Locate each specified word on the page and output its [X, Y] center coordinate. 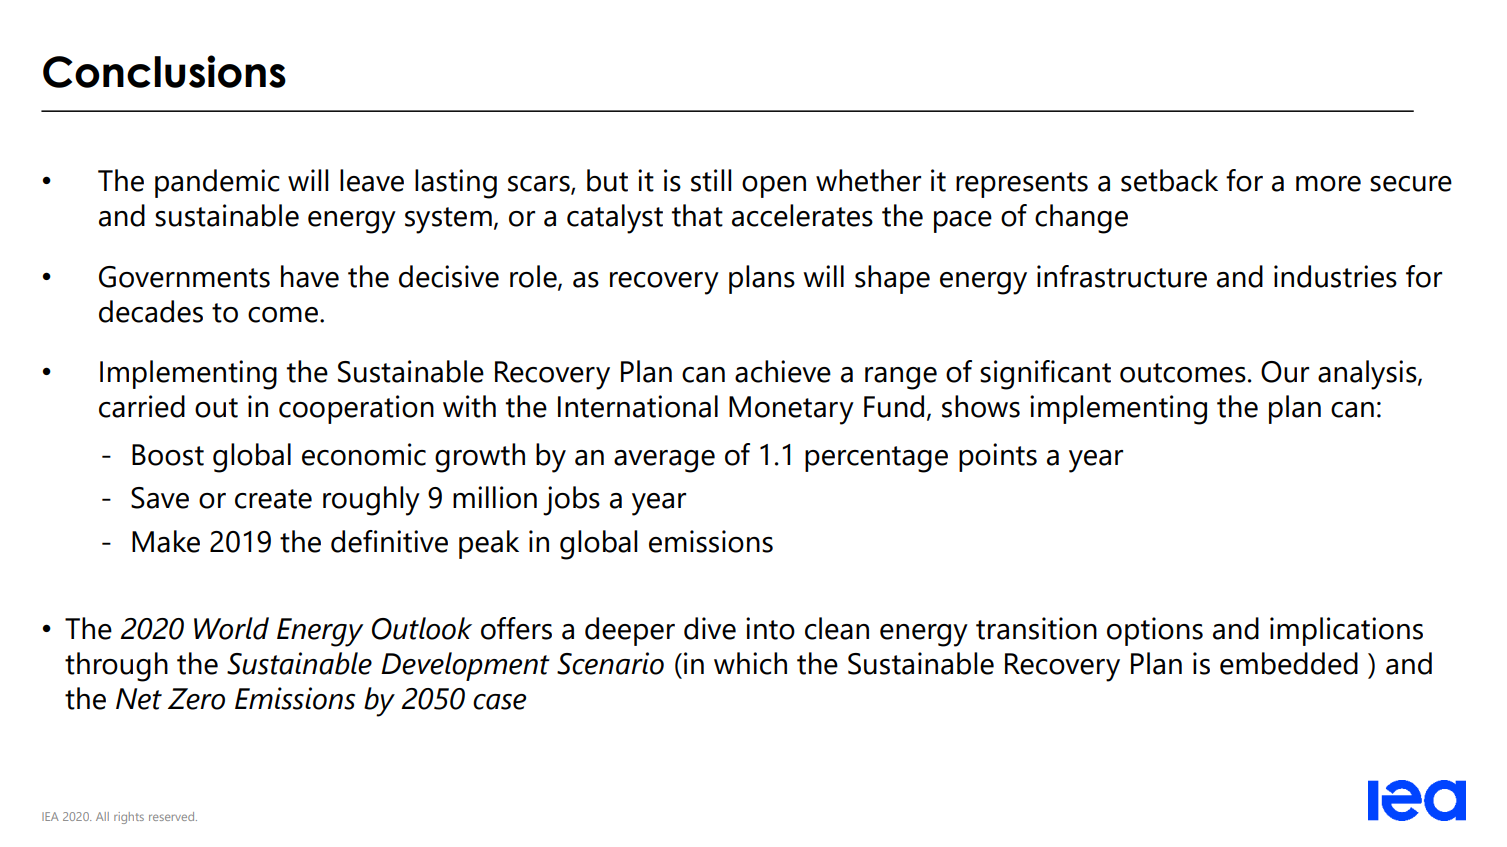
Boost [168, 455]
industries [1335, 276]
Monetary [791, 410]
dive [710, 628]
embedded [1289, 663]
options [1155, 631]
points [998, 457]
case [499, 702]
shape [892, 279]
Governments [184, 277]
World [231, 628]
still [711, 180]
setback [1169, 180]
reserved [173, 816]
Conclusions [164, 71]
